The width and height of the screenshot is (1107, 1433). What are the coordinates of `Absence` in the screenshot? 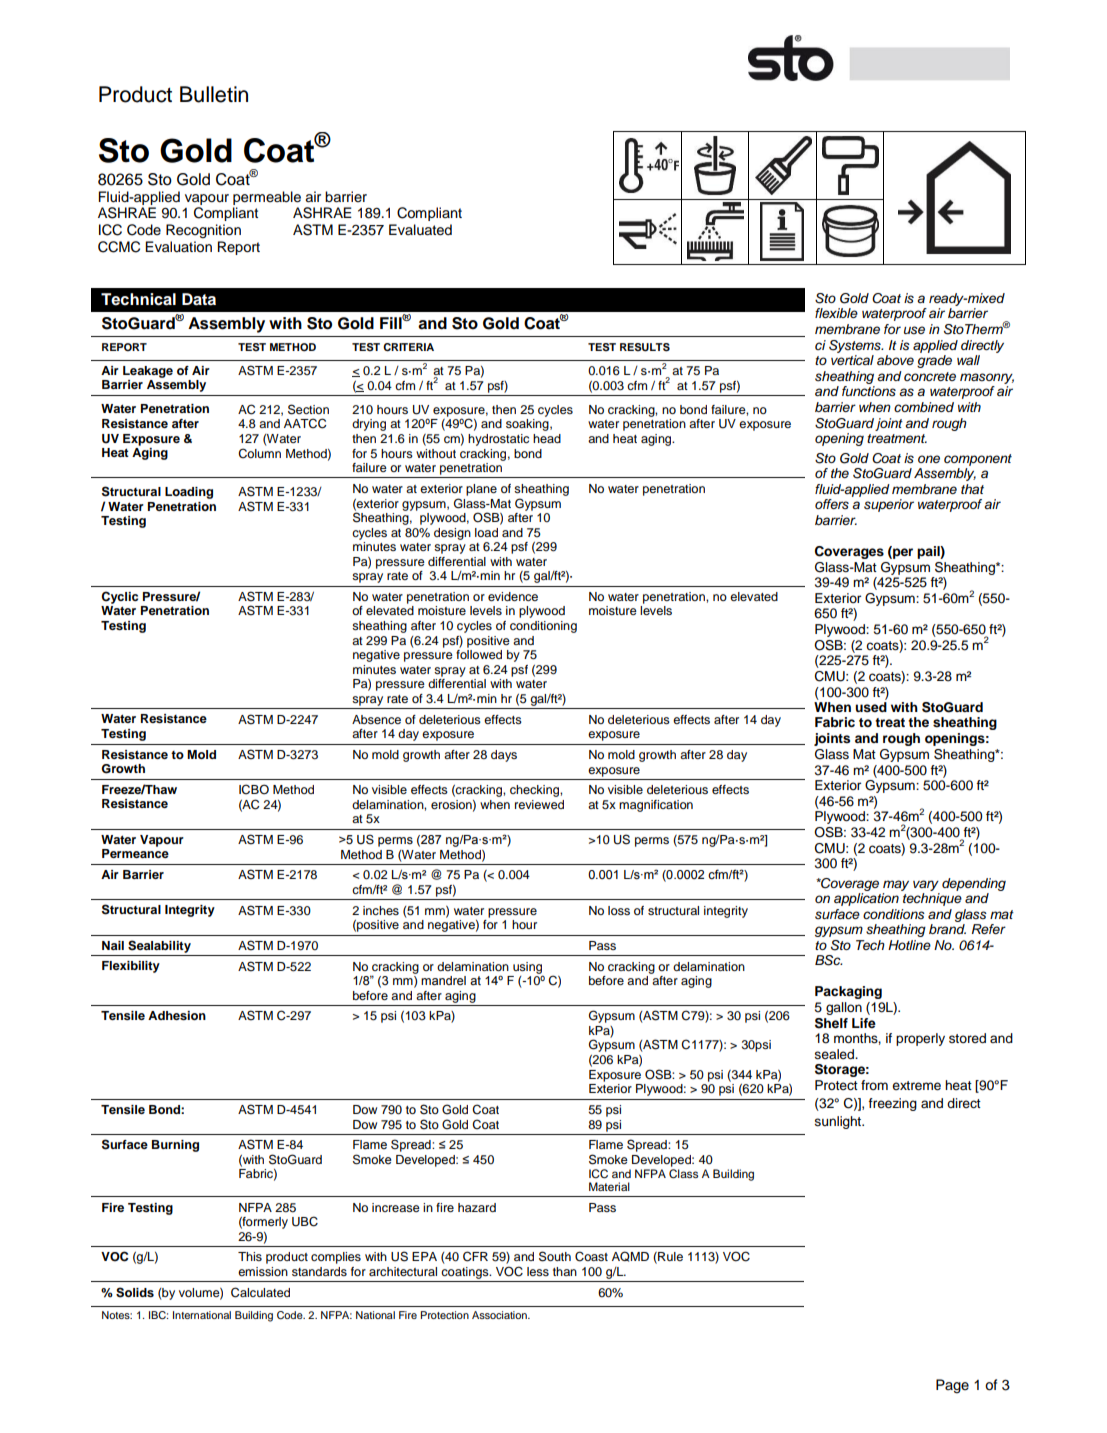 It's located at (376, 719).
